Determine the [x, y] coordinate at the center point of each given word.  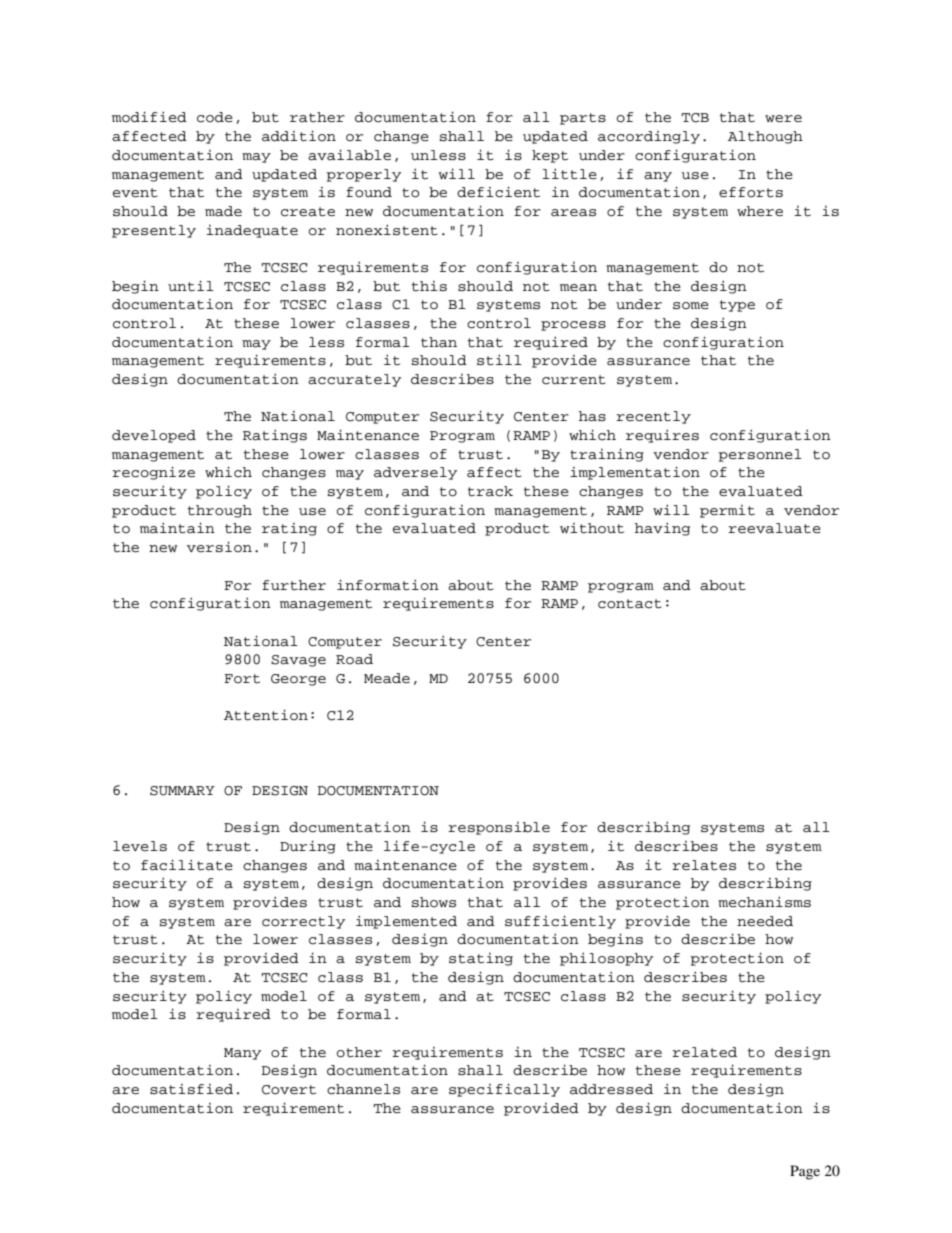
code [215, 117]
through [220, 511]
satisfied [191, 1089]
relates [704, 865]
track [490, 491]
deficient [498, 192]
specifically [504, 1090]
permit [727, 511]
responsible [499, 828]
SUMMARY [182, 791]
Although [765, 137]
